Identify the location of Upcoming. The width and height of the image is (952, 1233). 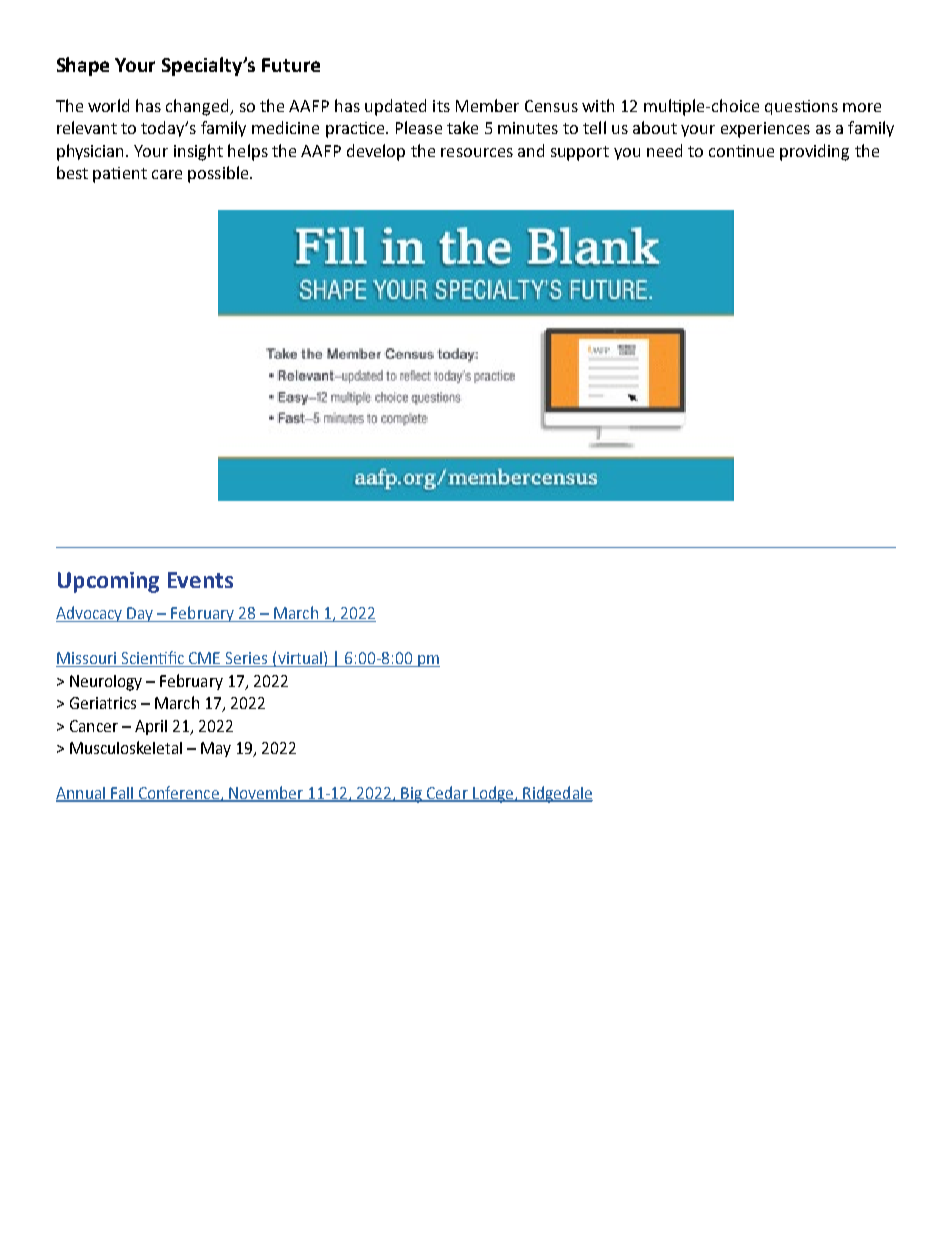
(108, 582).
